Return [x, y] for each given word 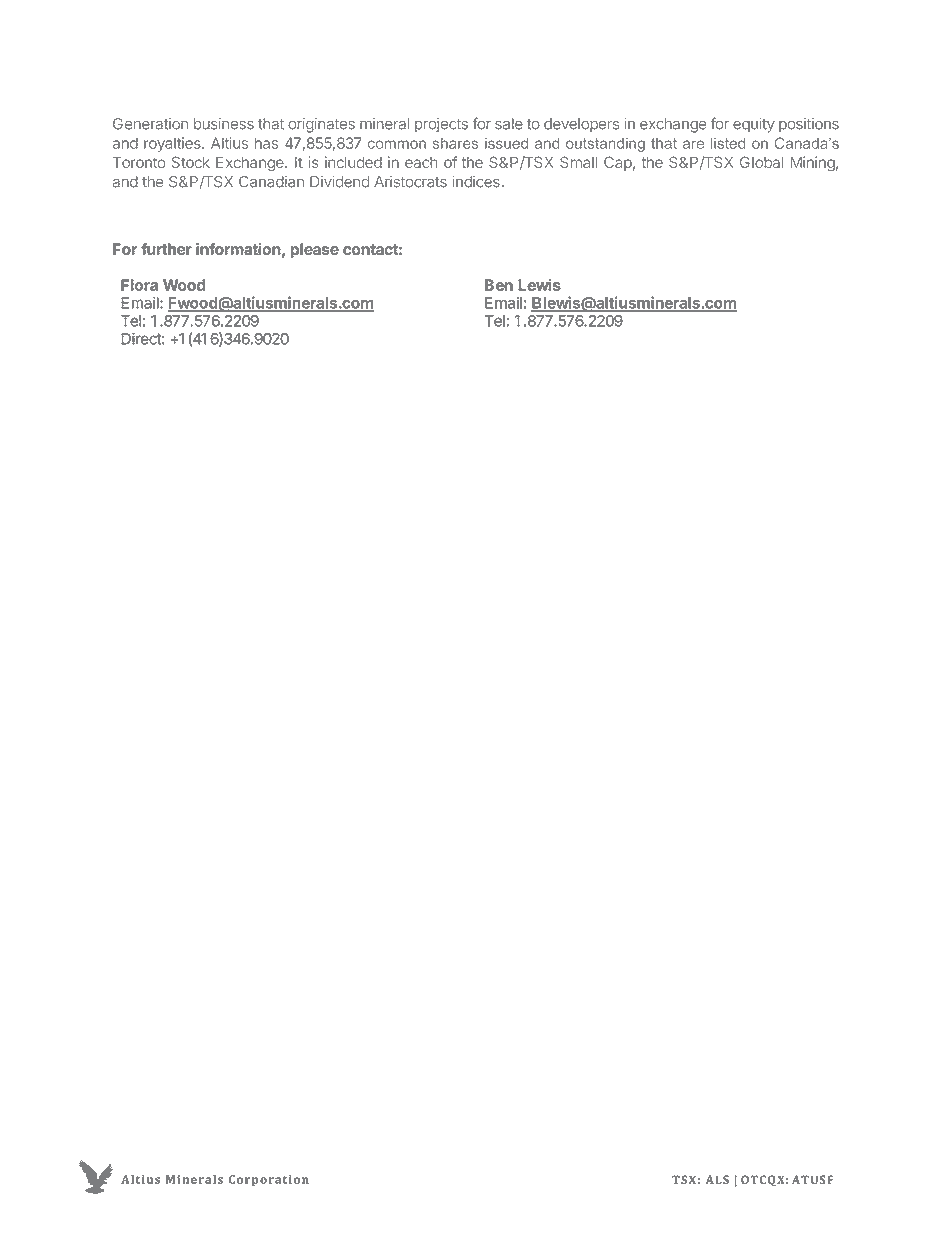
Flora [139, 285]
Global [761, 162]
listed [728, 143]
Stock [191, 162]
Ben [499, 285]
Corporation [269, 1181]
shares [455, 143]
